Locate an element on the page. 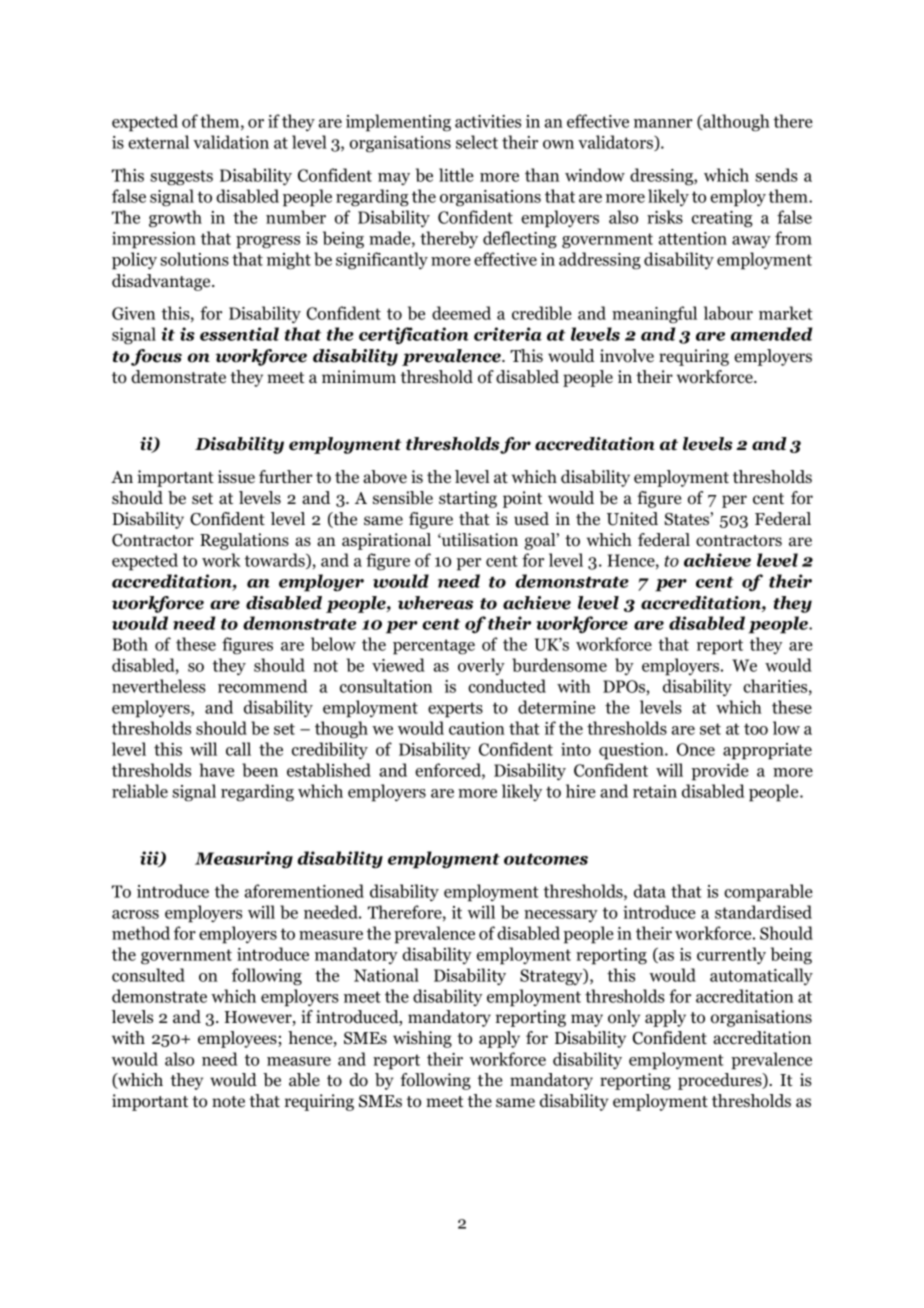 The width and height of the document is (924, 1308). only is located at coordinates (624, 1018).
